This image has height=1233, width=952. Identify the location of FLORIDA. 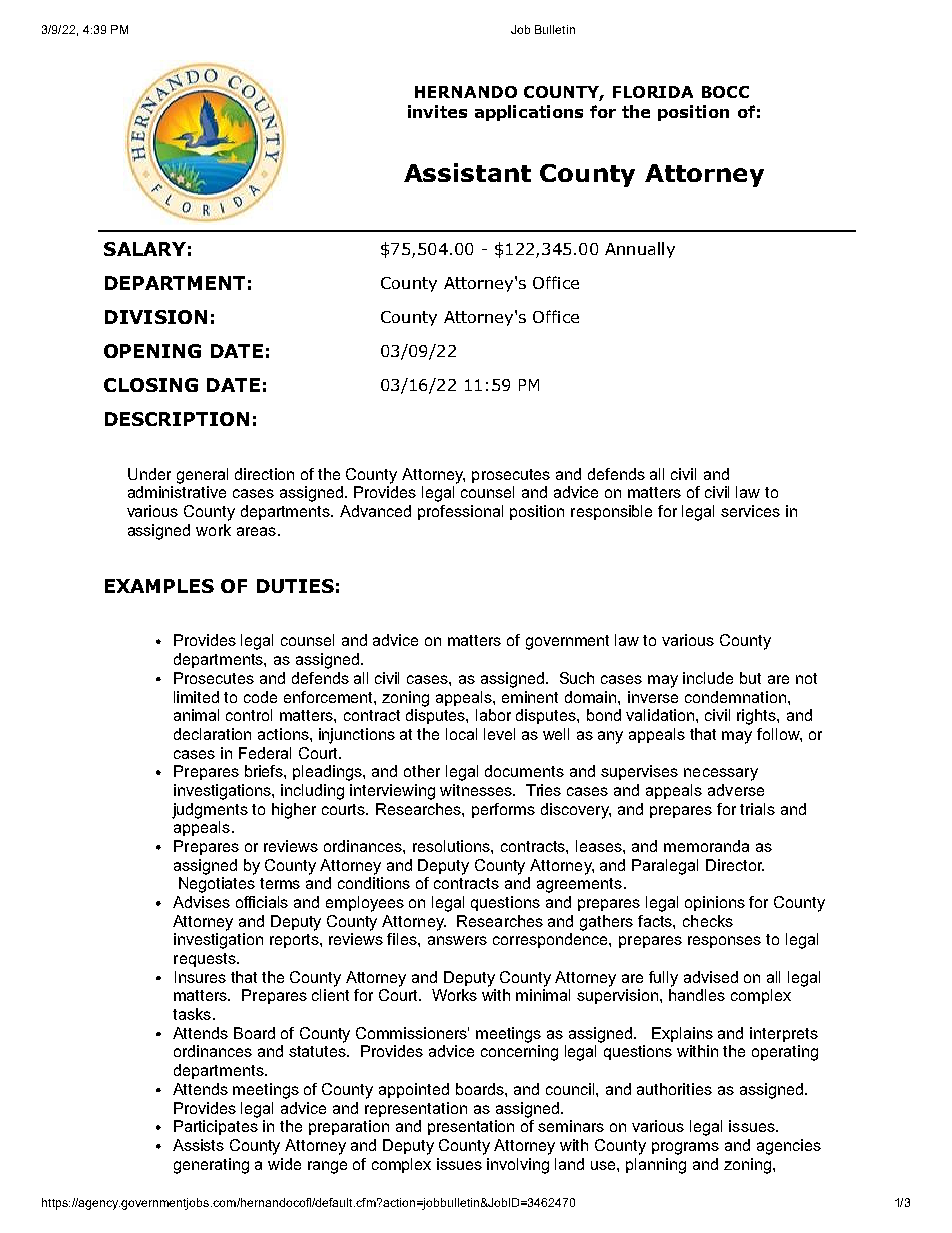
(653, 92).
